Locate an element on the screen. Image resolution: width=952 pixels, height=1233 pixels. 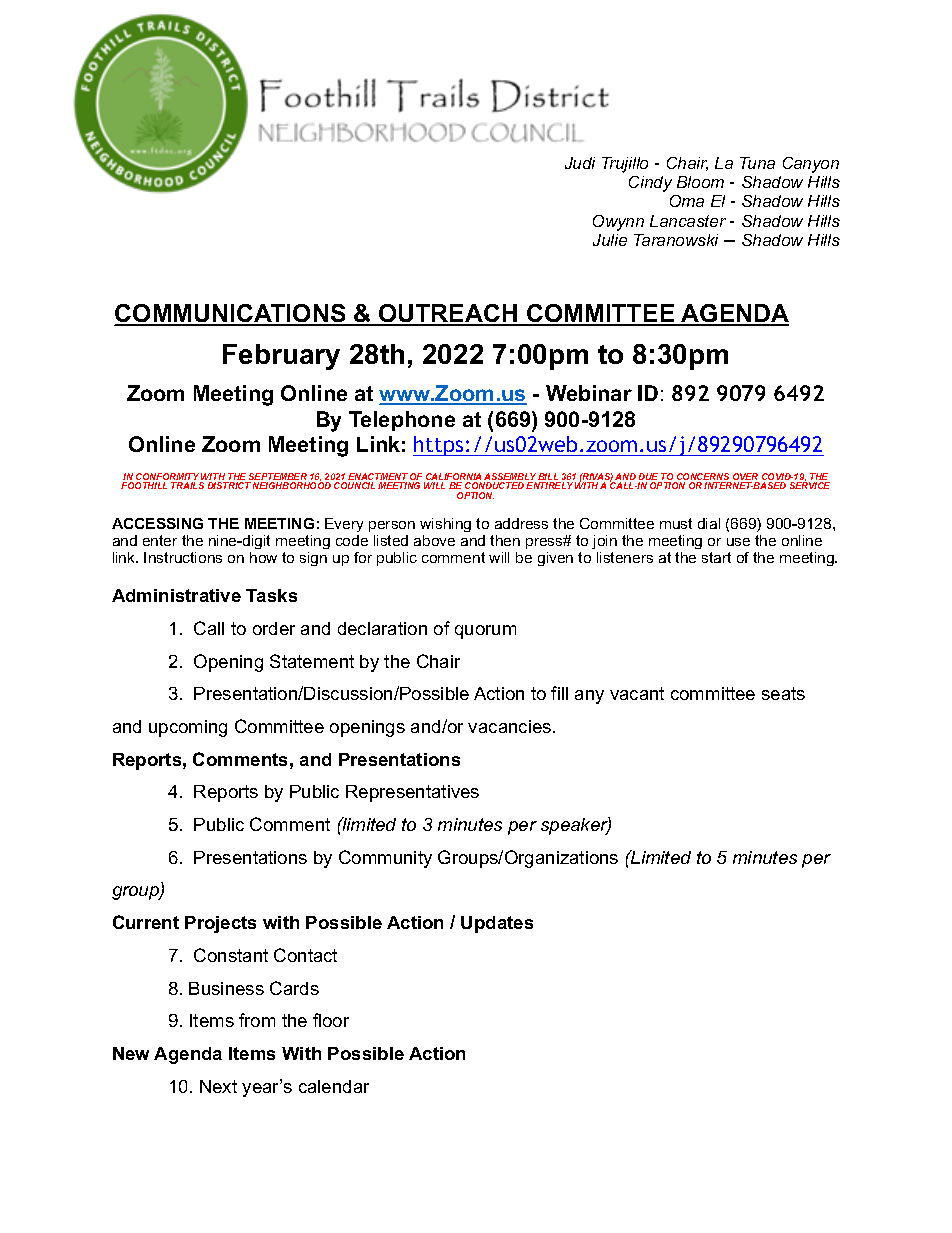
quorum is located at coordinates (485, 632).
